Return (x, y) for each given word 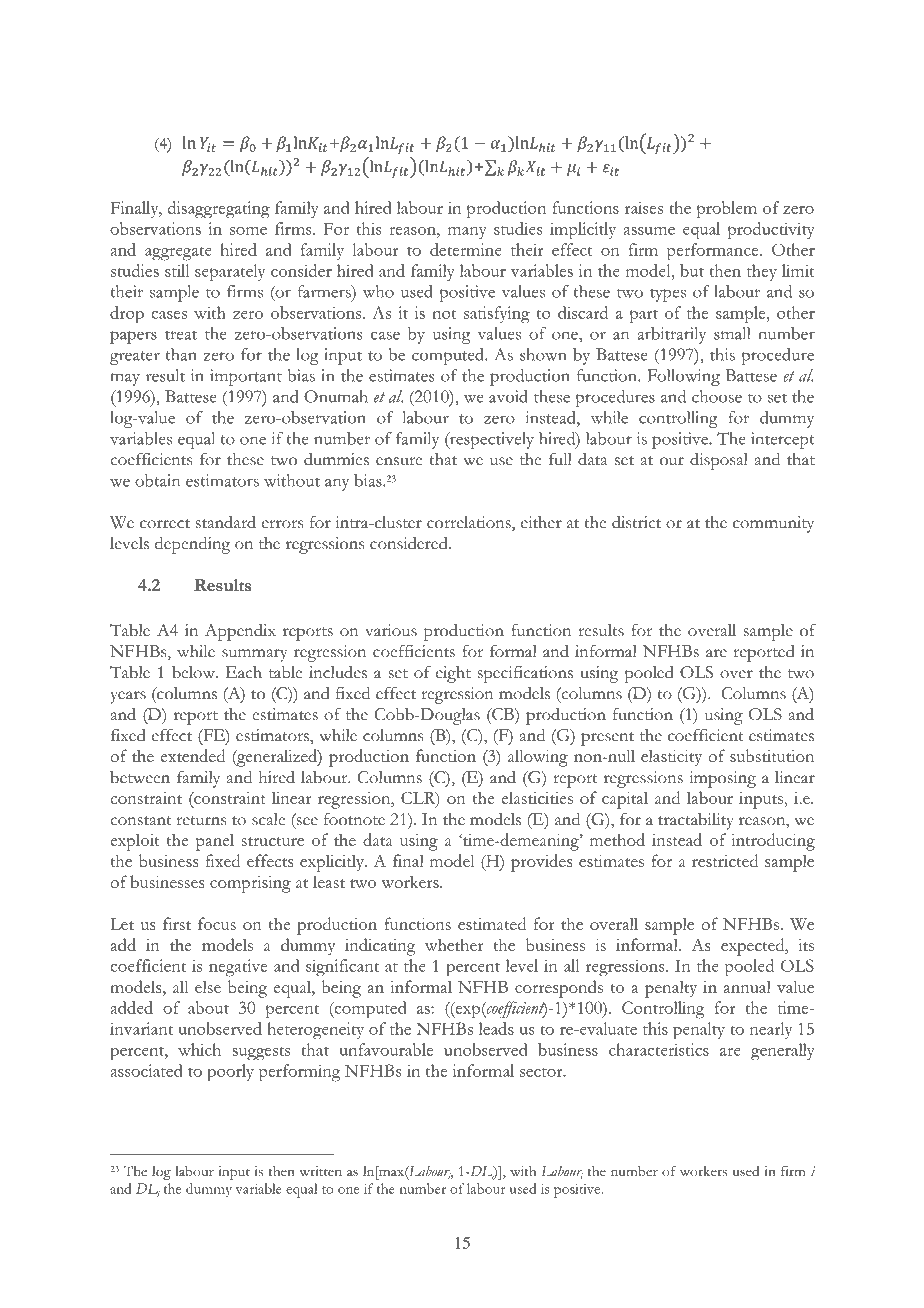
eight (453, 674)
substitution (772, 755)
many (467, 233)
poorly (230, 1073)
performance (714, 252)
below (195, 672)
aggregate (178, 253)
